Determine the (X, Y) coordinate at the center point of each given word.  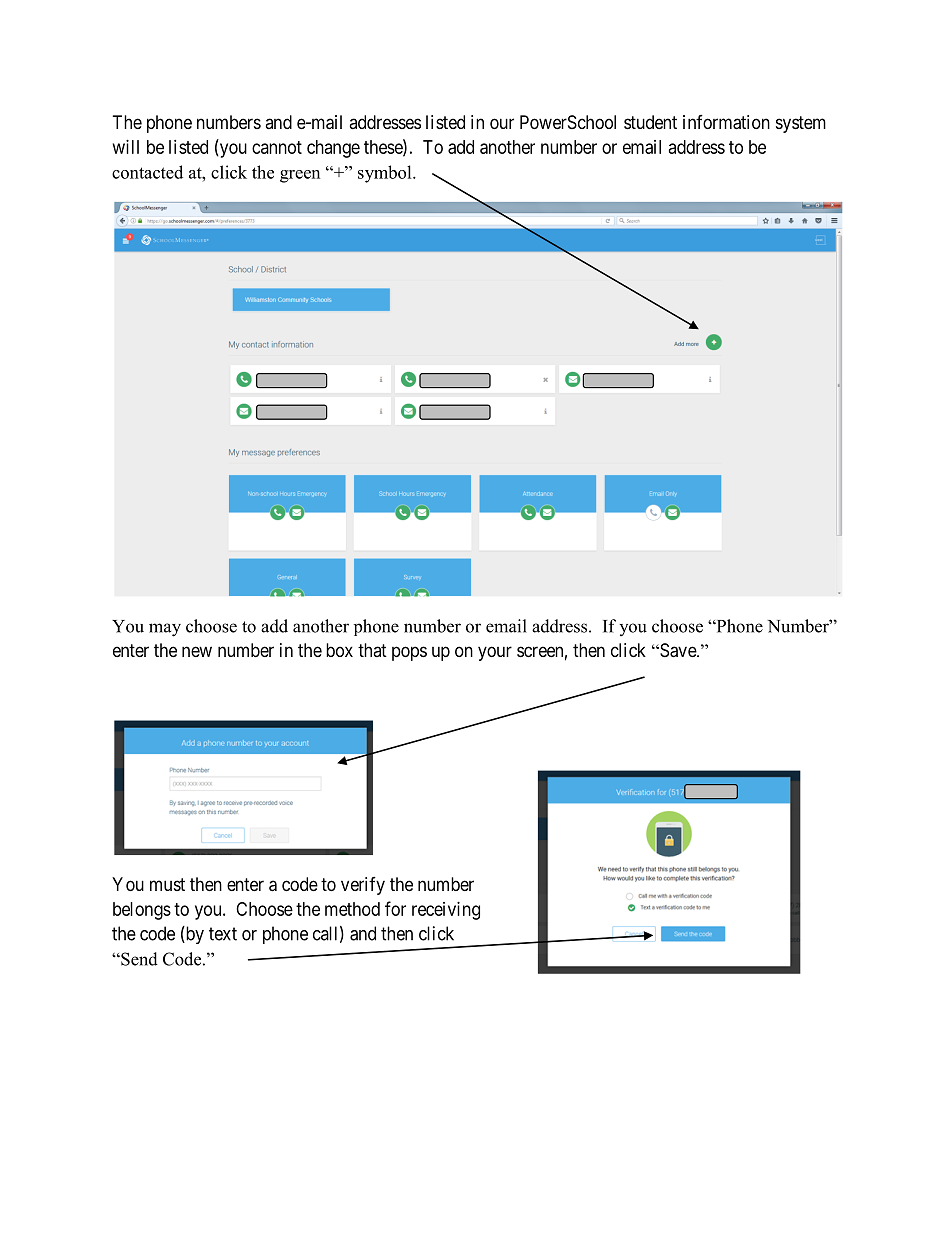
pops (409, 653)
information (726, 122)
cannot (277, 147)
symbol (386, 174)
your (495, 653)
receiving (446, 911)
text (223, 934)
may (165, 630)
